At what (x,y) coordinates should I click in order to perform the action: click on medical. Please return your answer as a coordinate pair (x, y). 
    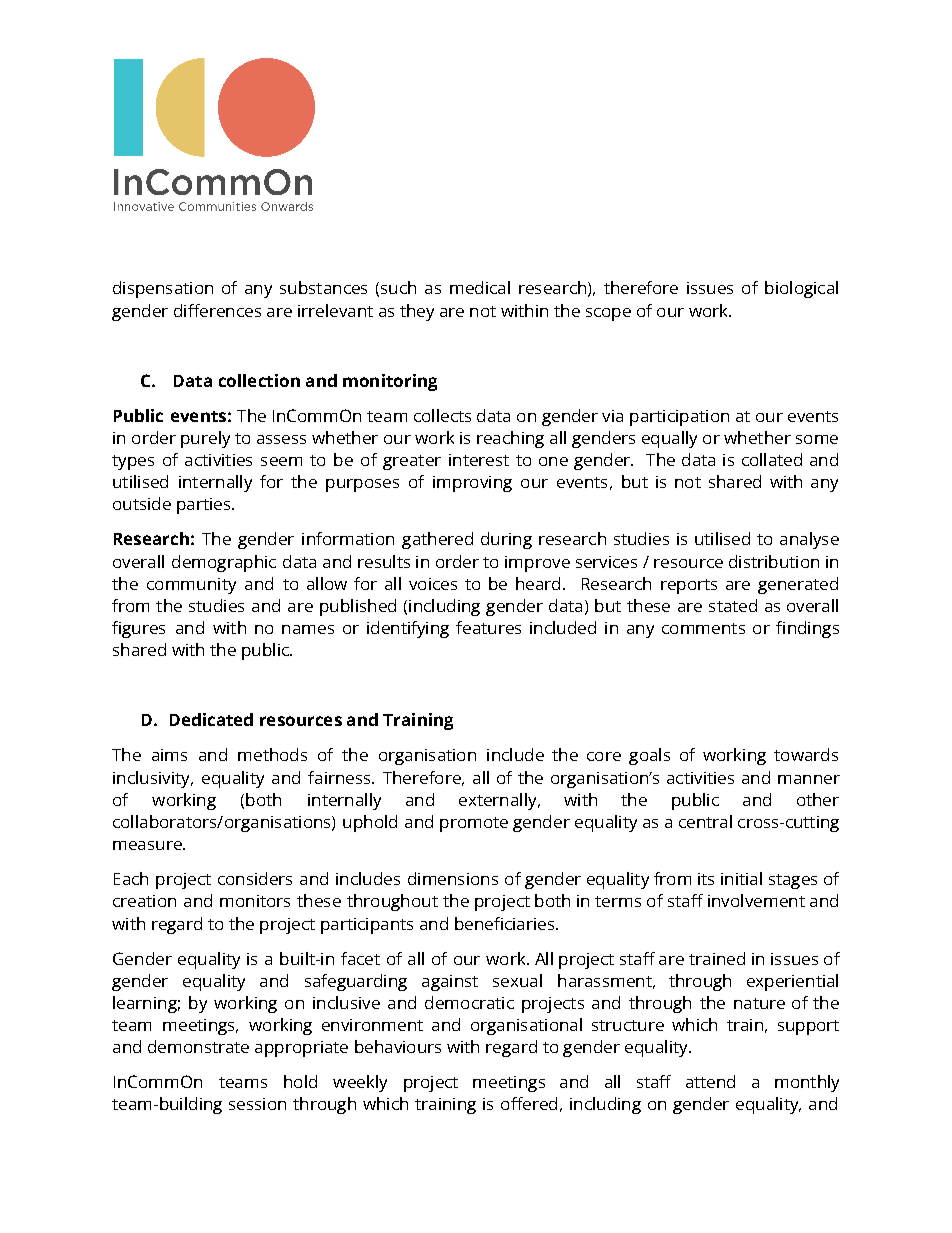
    Looking at the image, I should click on (480, 287).
